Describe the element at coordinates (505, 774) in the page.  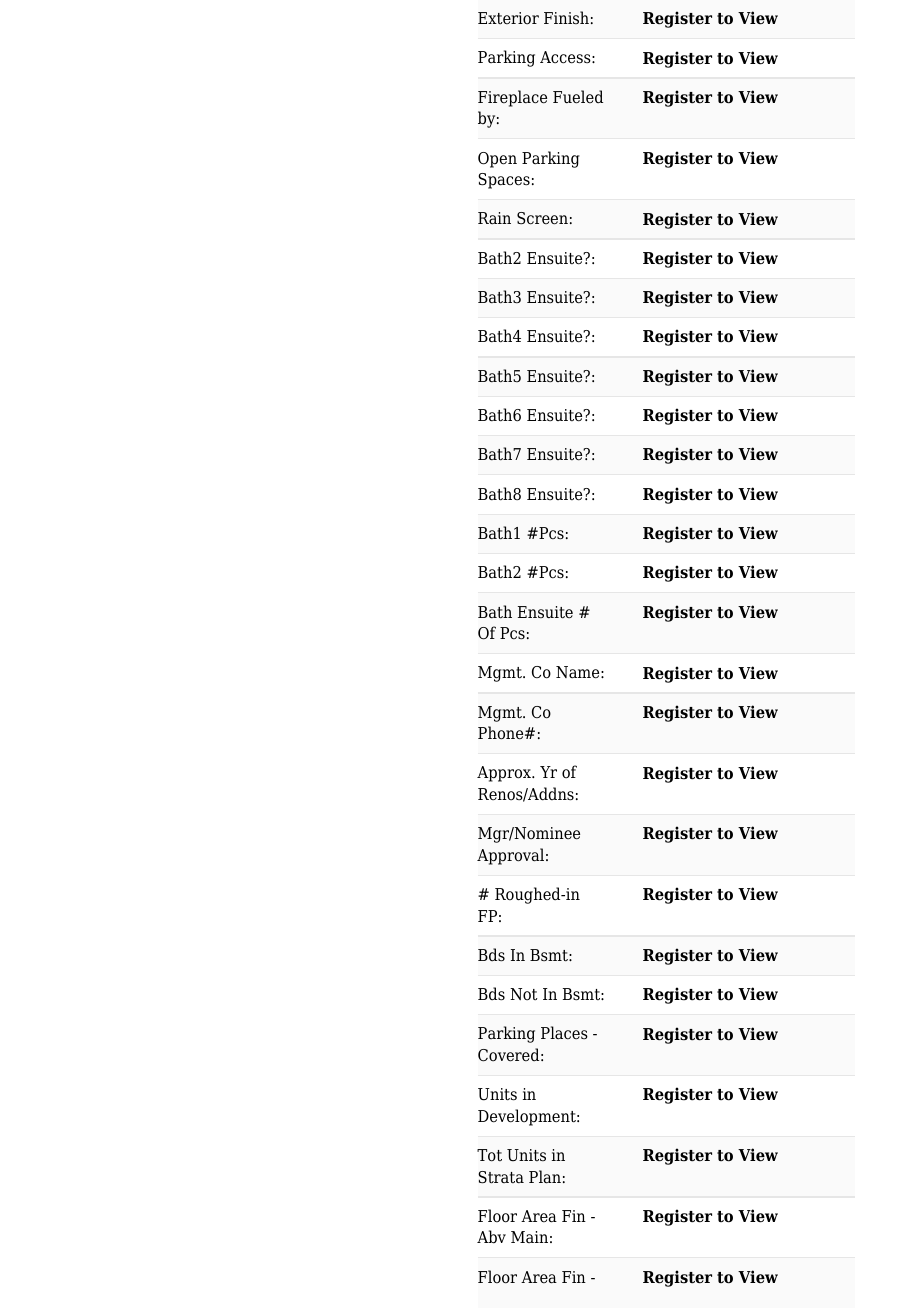
I see `Approx` at that location.
